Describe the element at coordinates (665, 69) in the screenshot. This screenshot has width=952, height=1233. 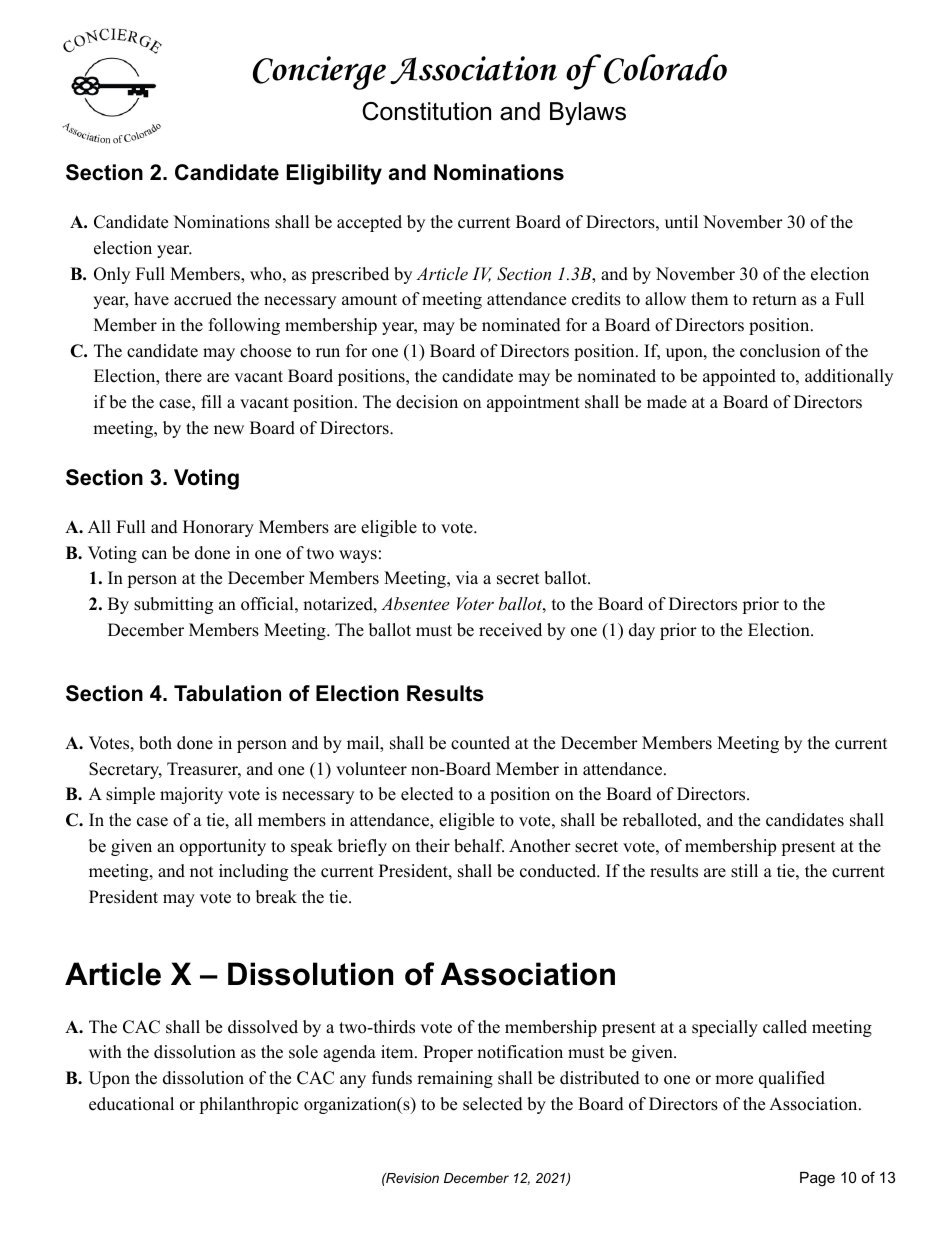
I see `Colorado` at that location.
